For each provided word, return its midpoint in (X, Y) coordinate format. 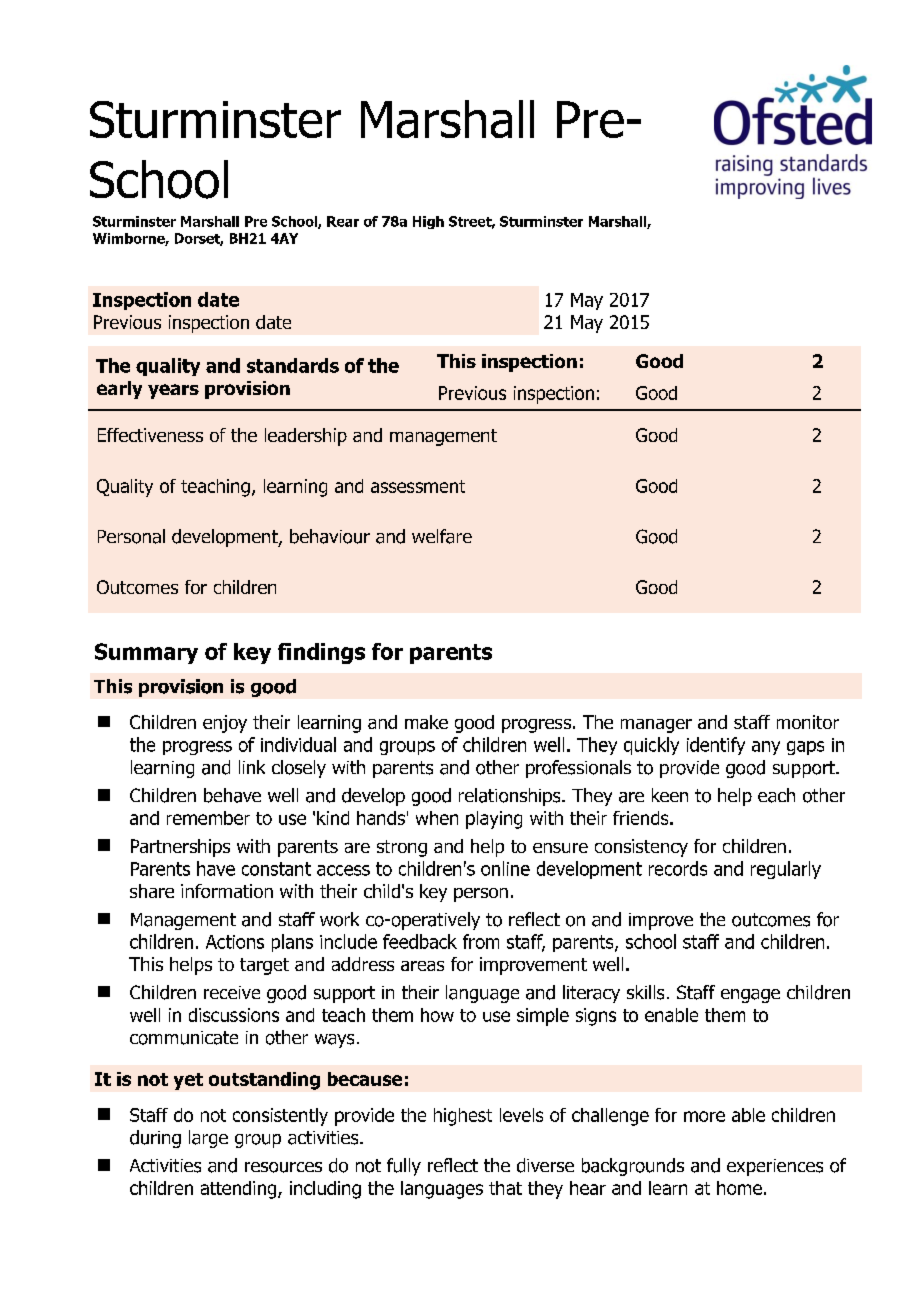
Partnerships (180, 848)
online (505, 868)
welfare (442, 536)
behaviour (330, 536)
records (678, 868)
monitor (808, 722)
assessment (418, 486)
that (505, 1188)
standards (293, 365)
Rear (343, 221)
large (208, 1139)
